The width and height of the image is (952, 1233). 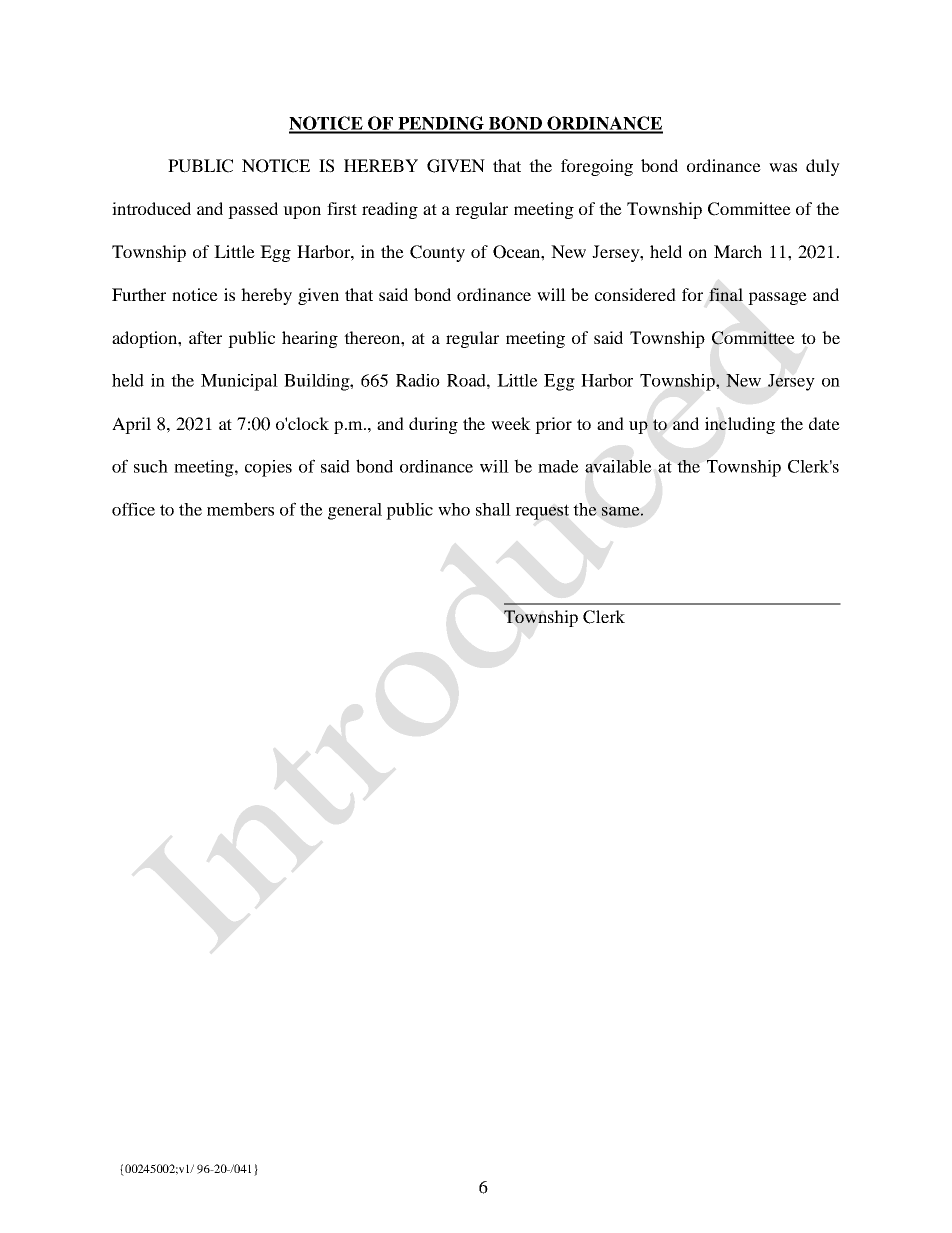 I want to click on foregoing, so click(x=597, y=167).
